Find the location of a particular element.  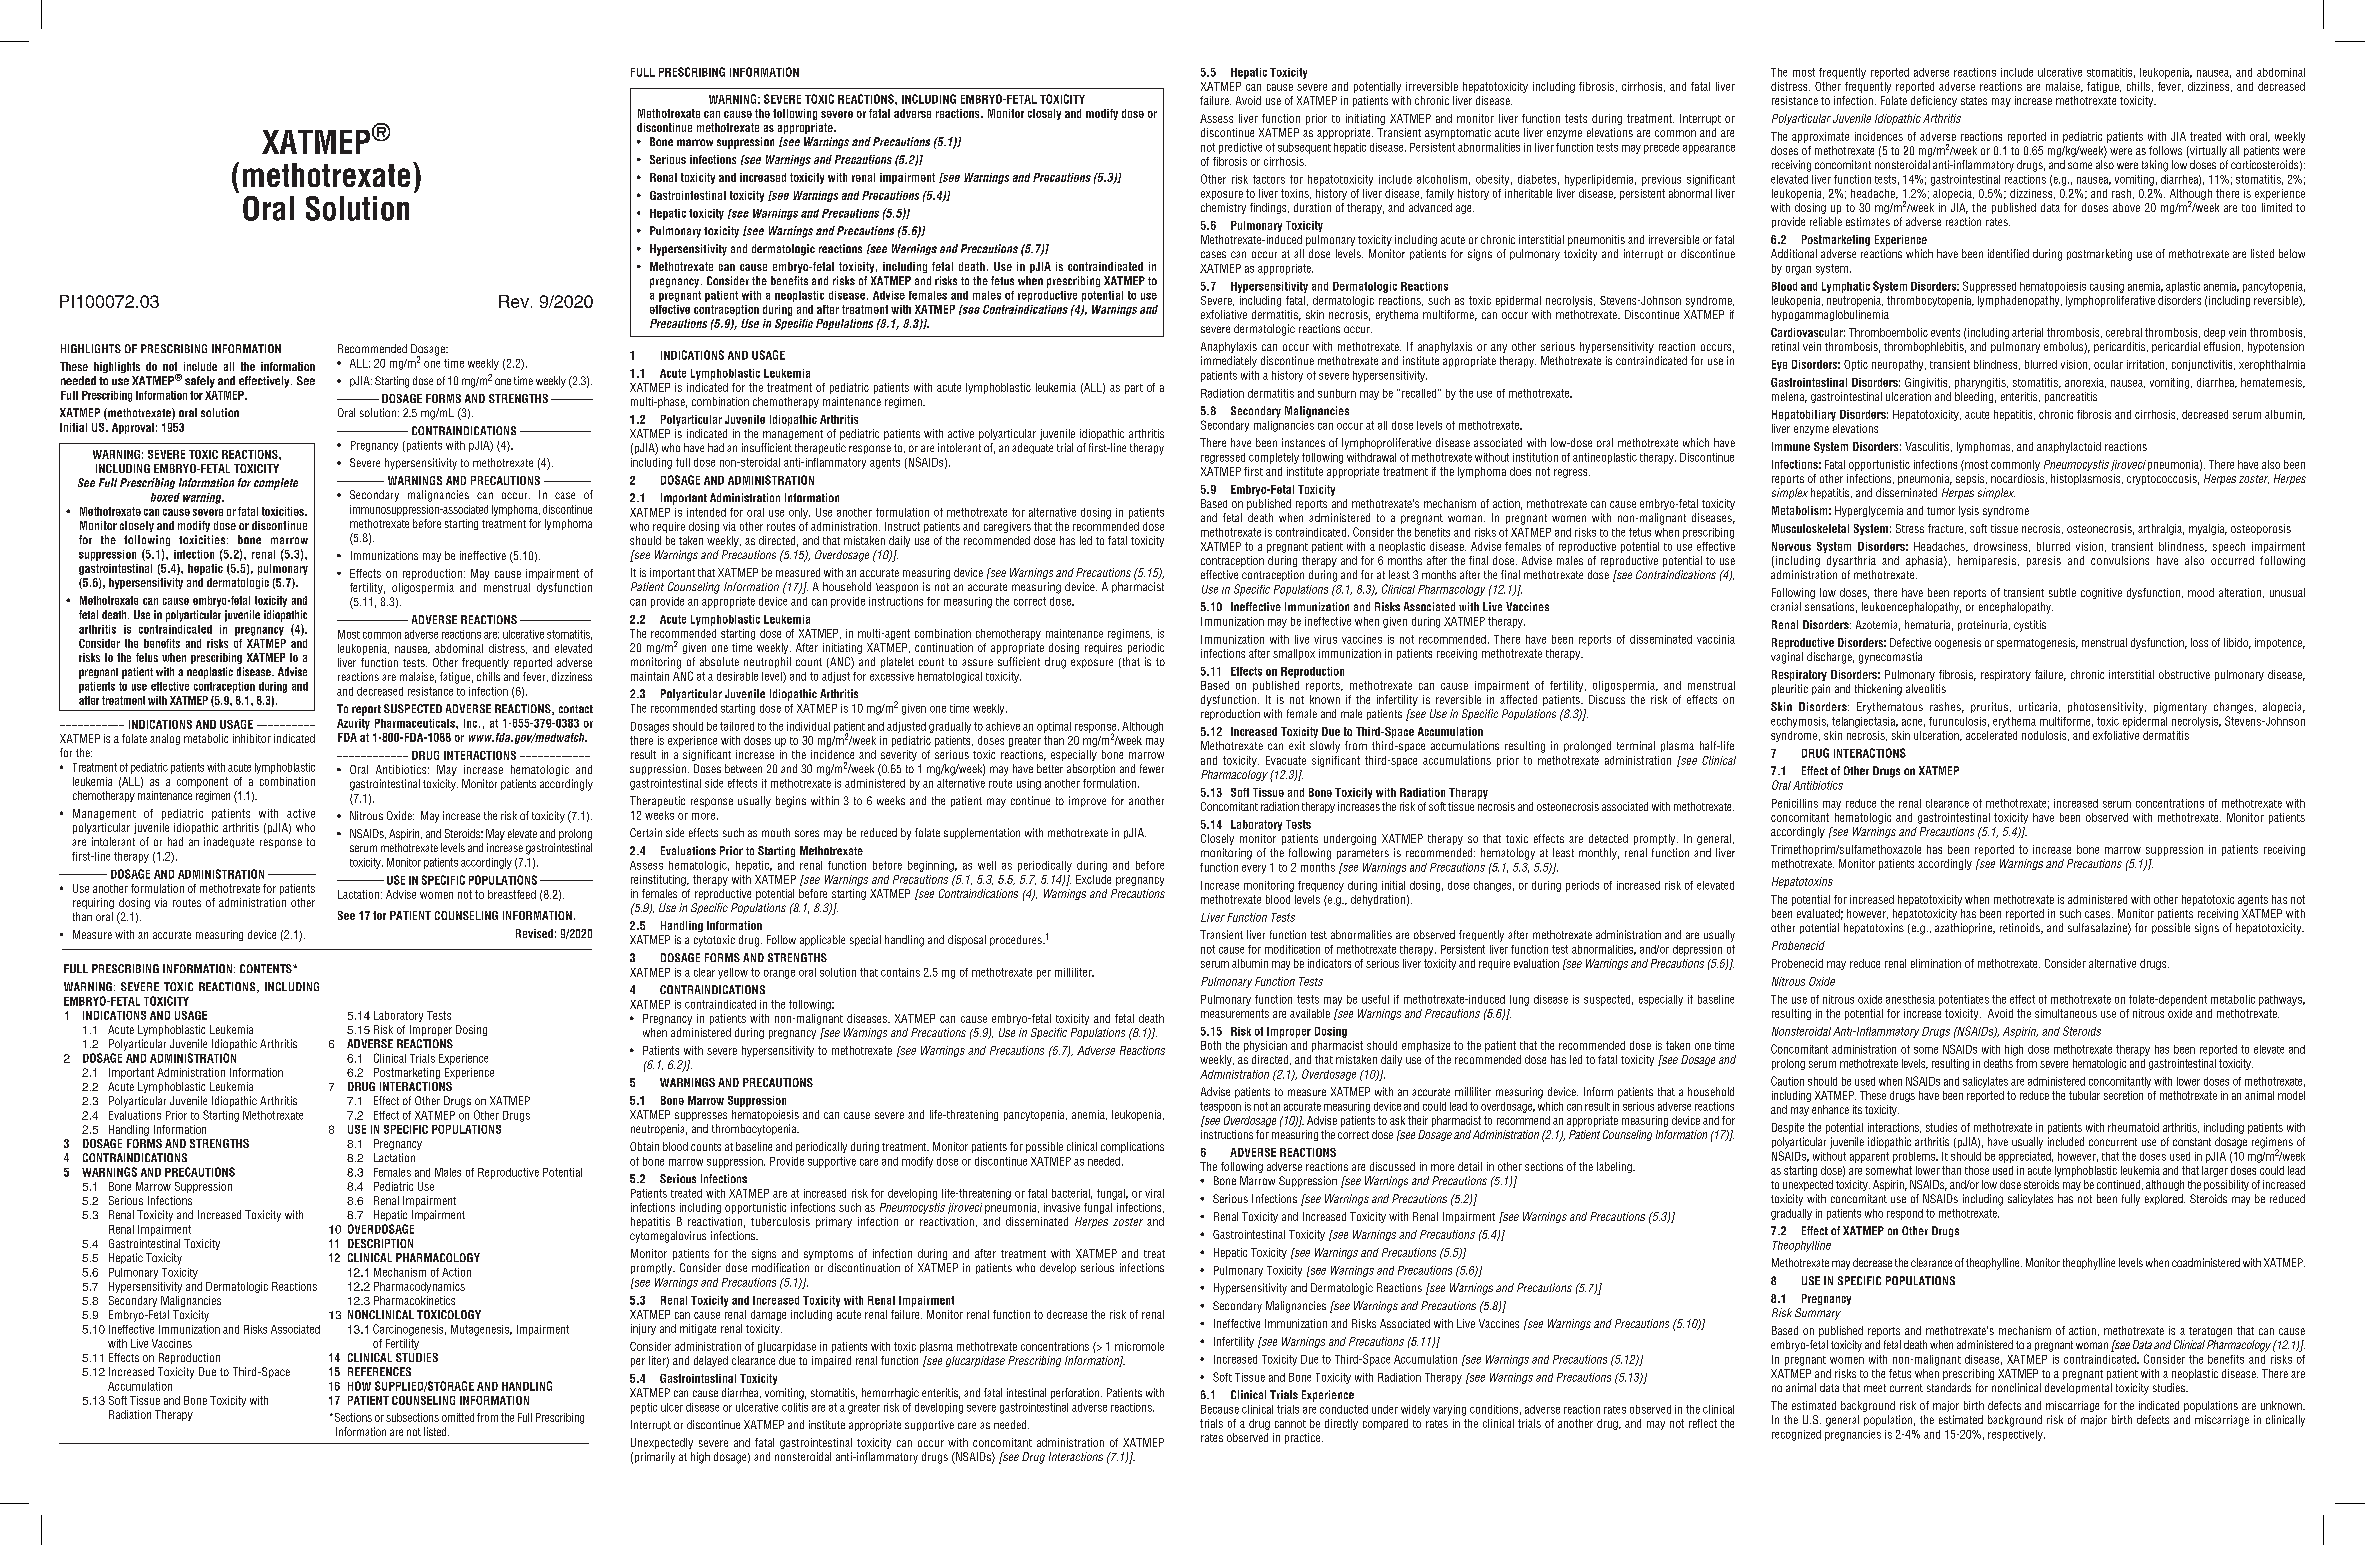

REFERENCES is located at coordinates (379, 1371).
